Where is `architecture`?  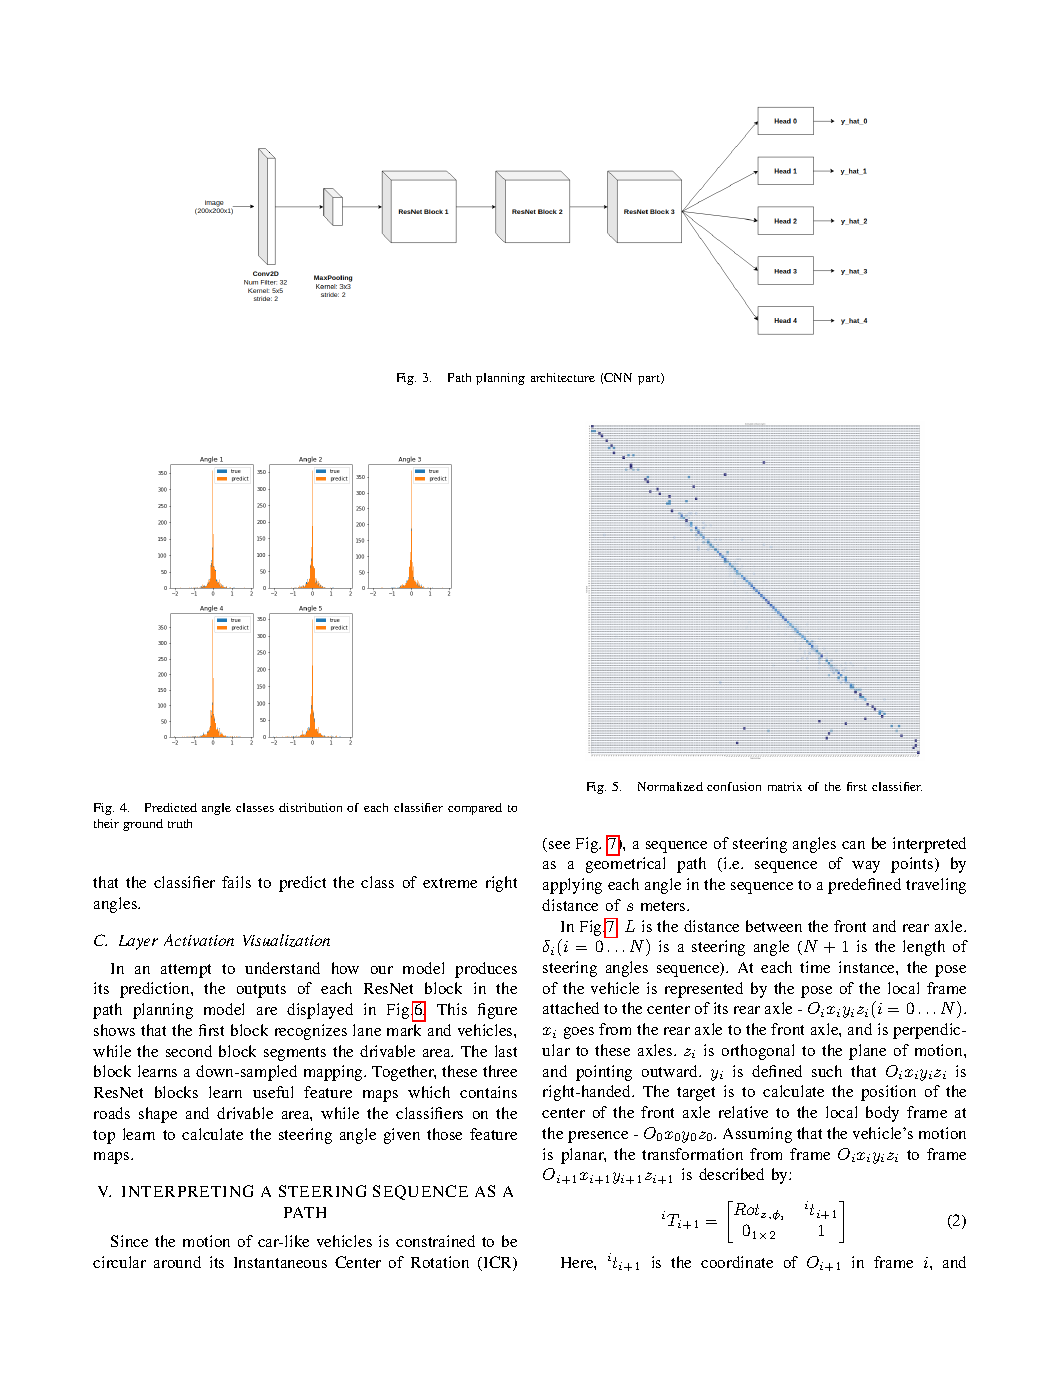
architecture is located at coordinates (563, 377).
